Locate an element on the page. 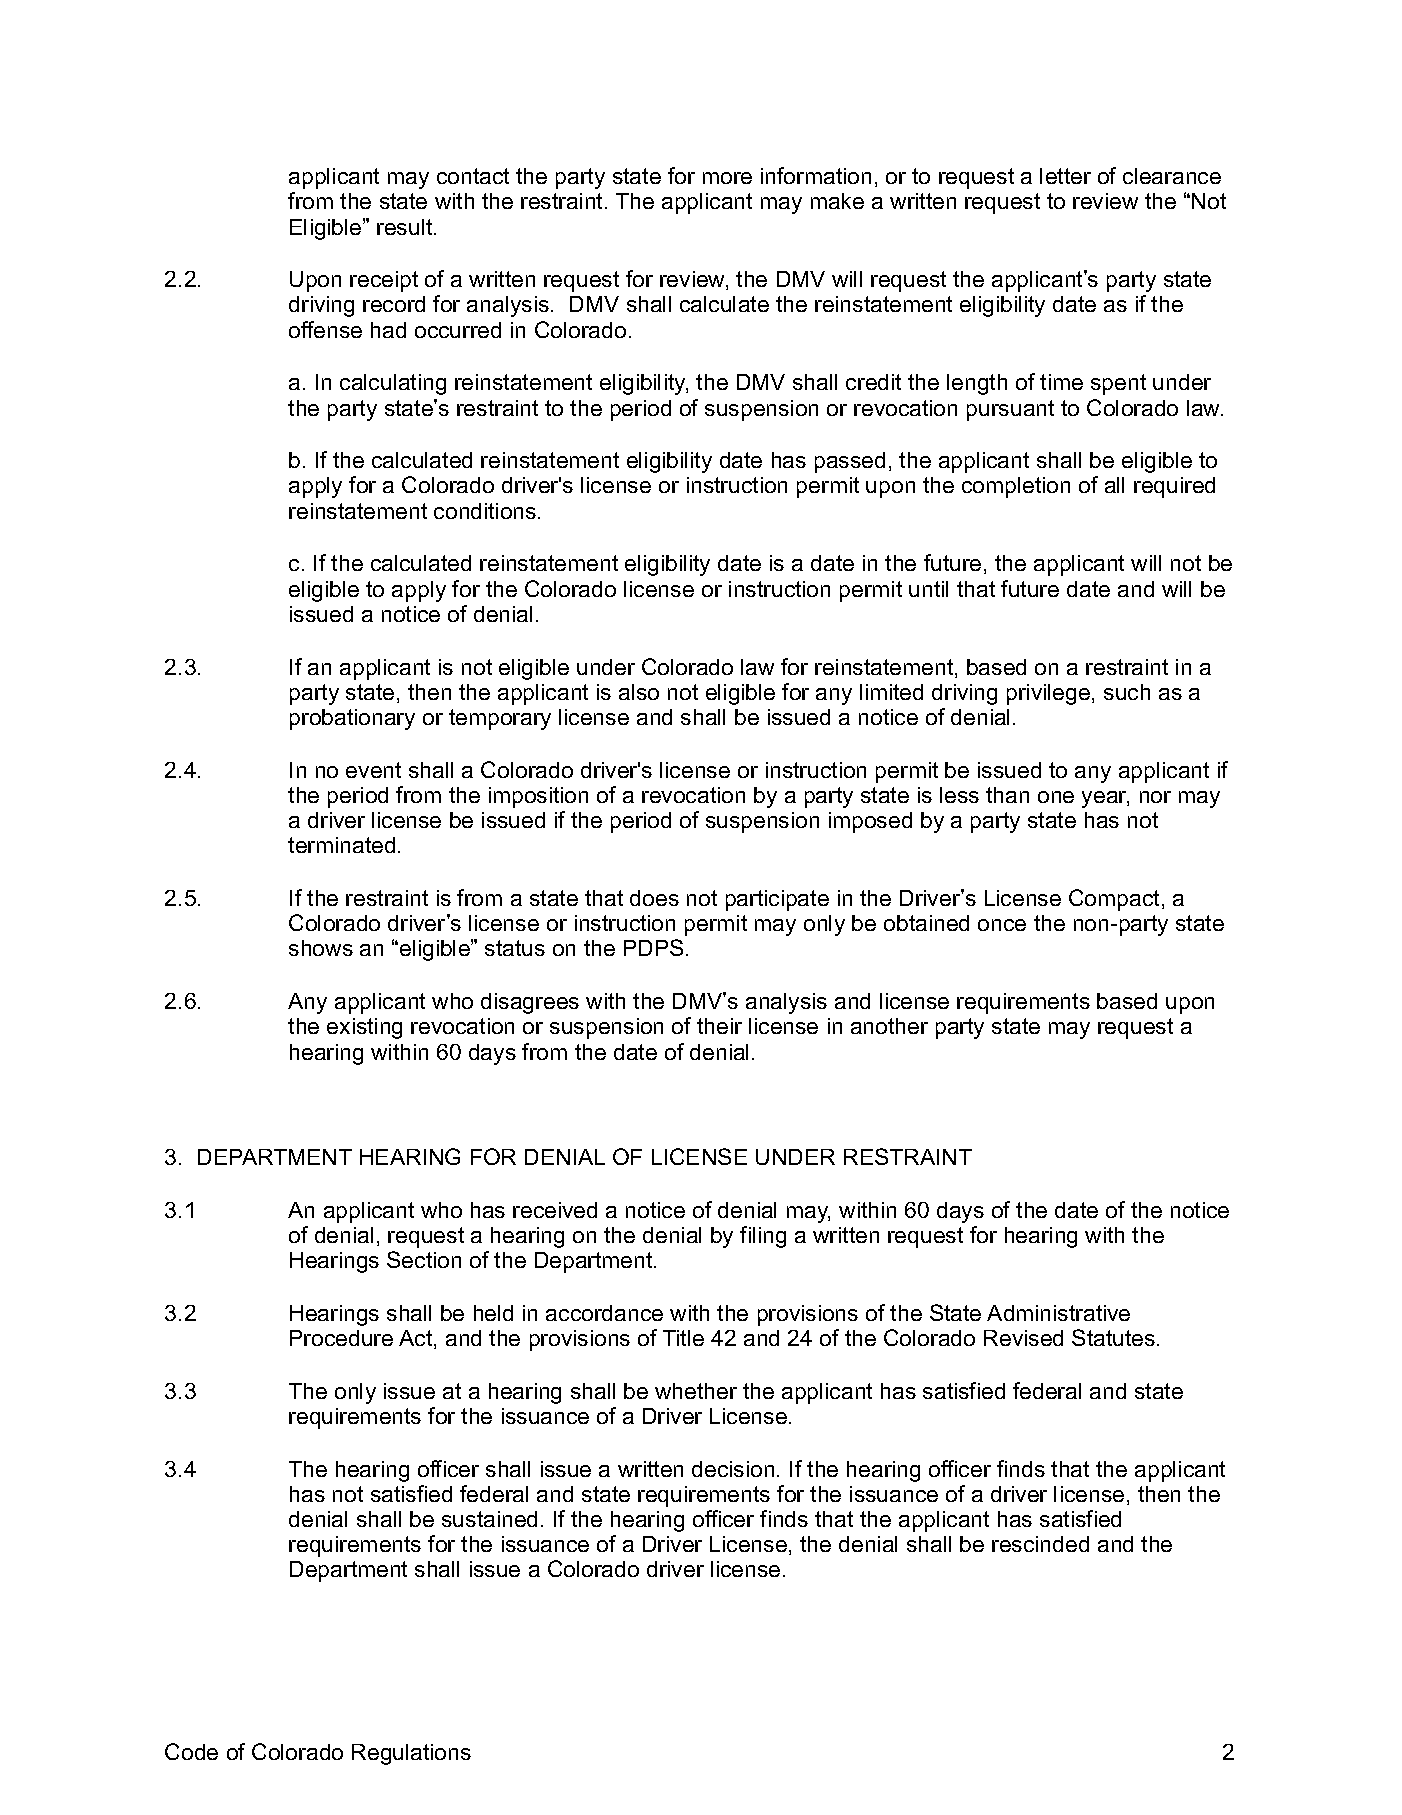 This image has height=1815, width=1402. once is located at coordinates (1002, 925).
